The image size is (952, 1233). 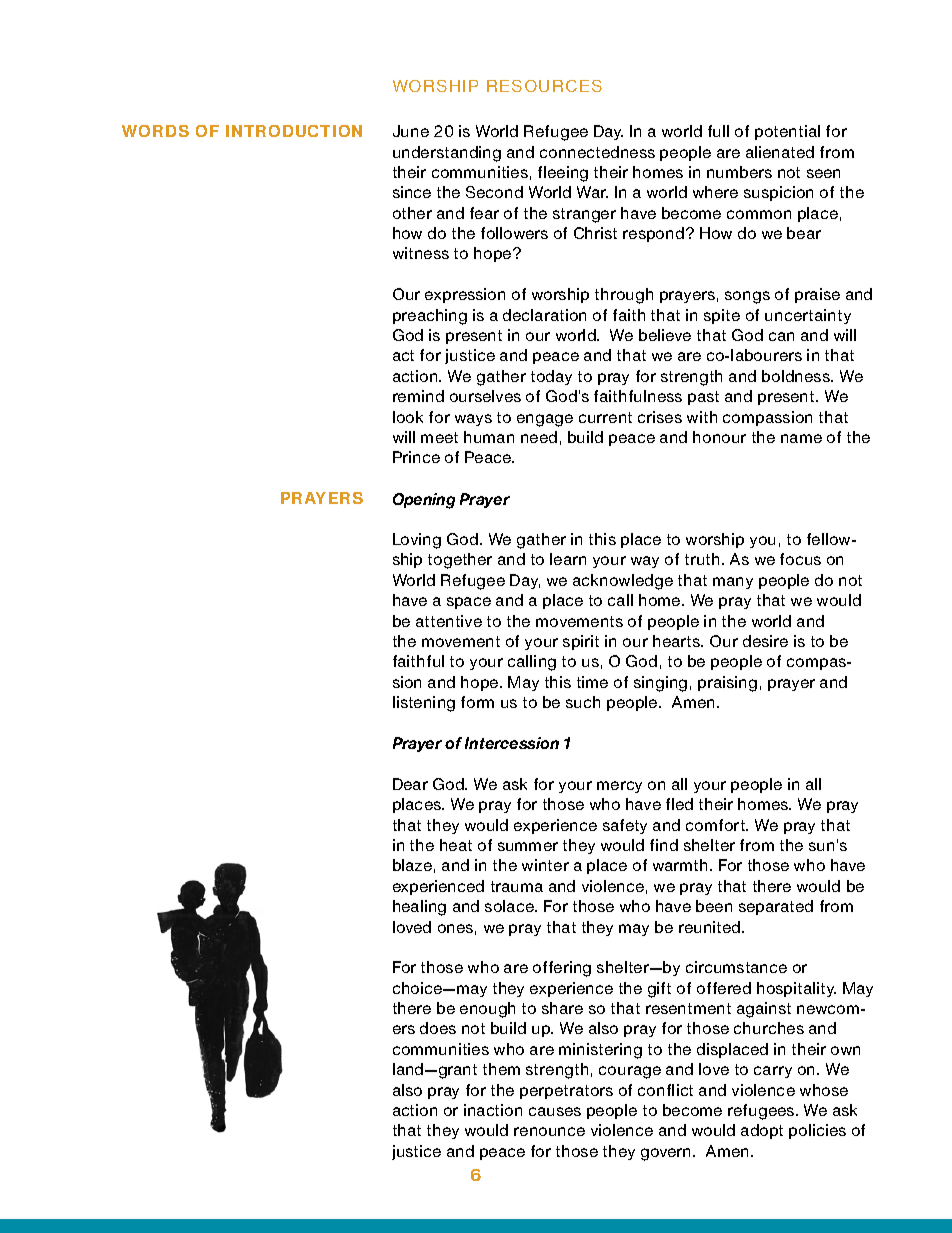 What do you see at coordinates (528, 846) in the image?
I see `summer` at bounding box center [528, 846].
